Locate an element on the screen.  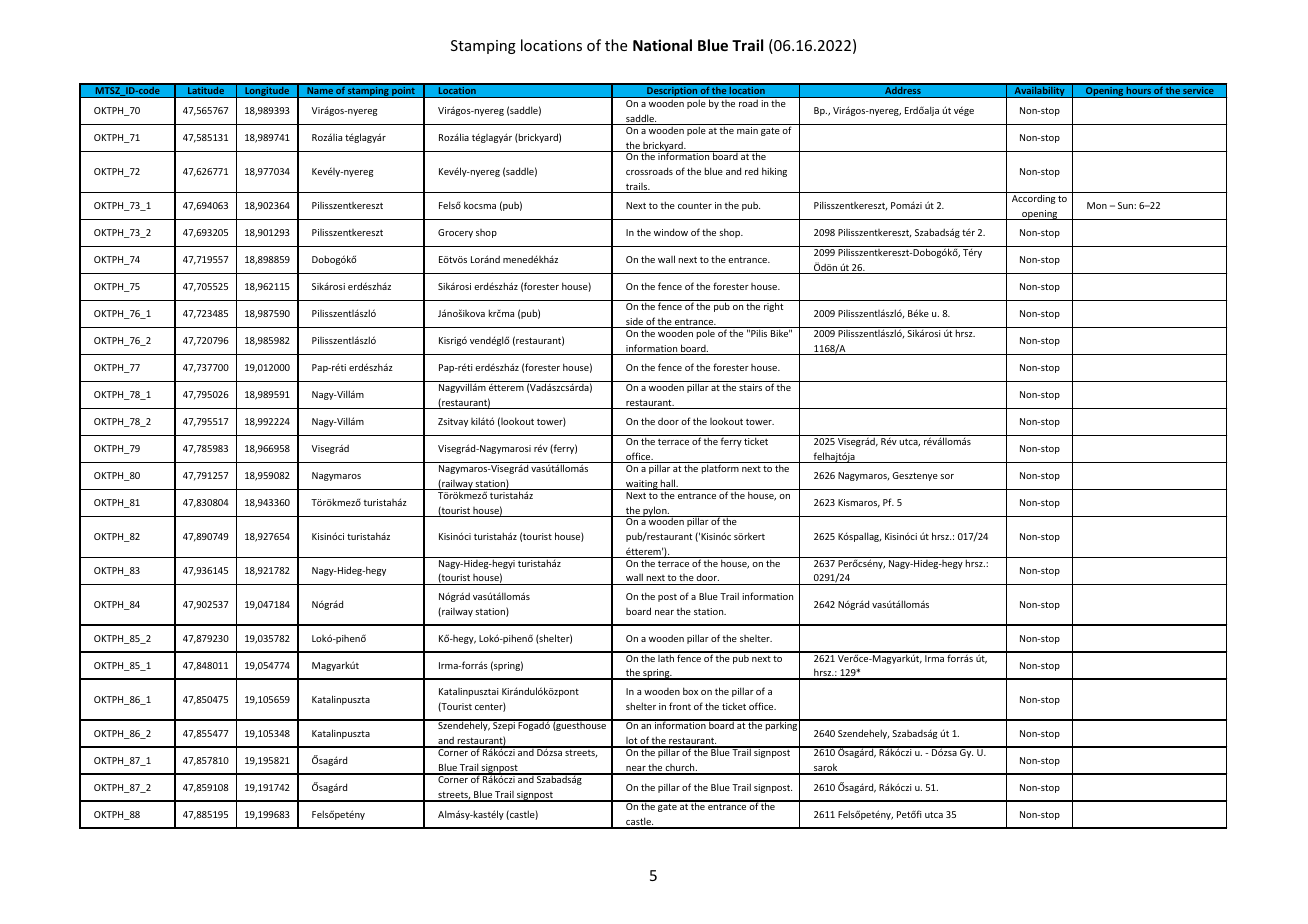
lot is located at coordinates (631, 742).
